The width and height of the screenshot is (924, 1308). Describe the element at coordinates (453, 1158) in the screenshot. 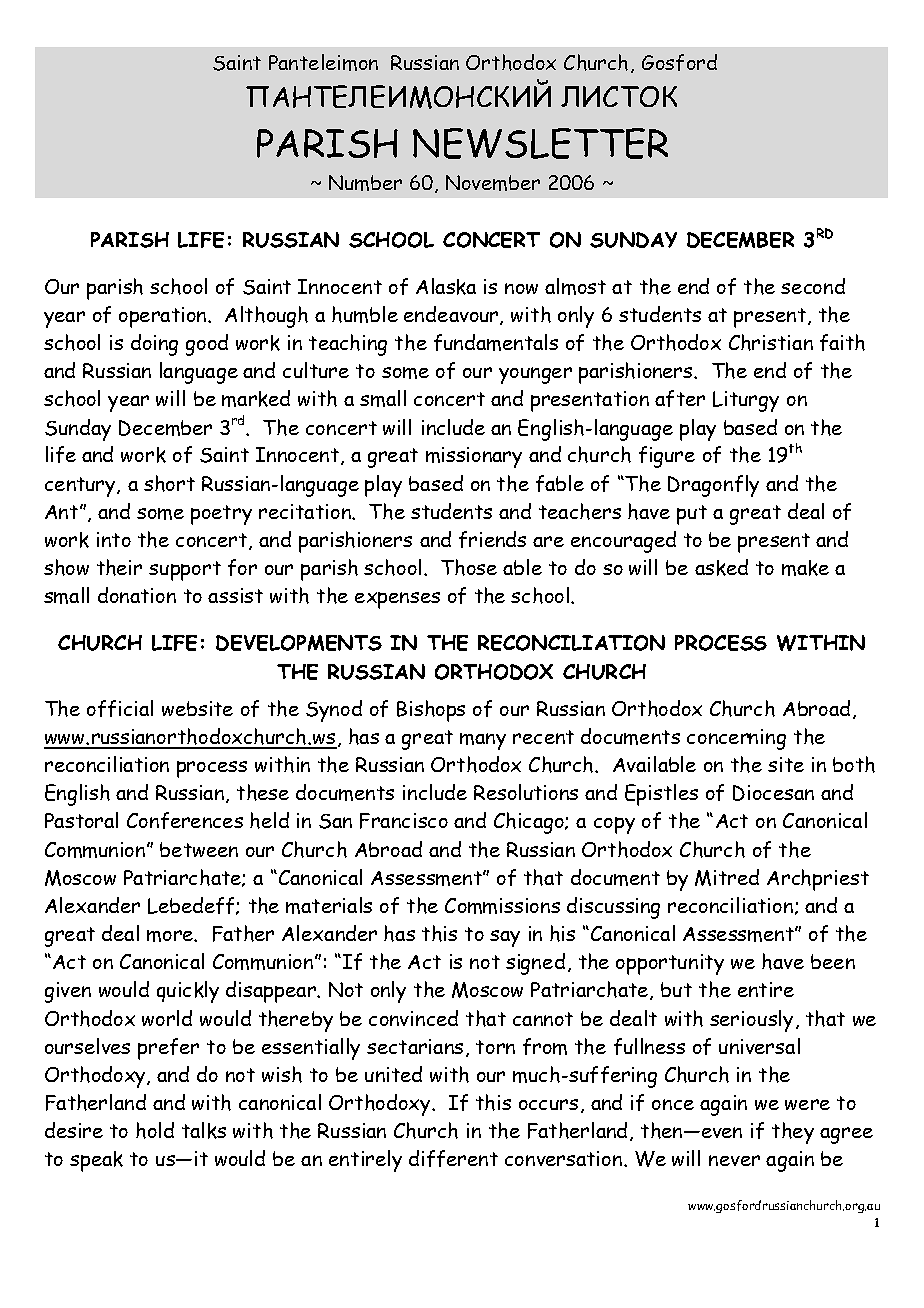

I see `different` at that location.
